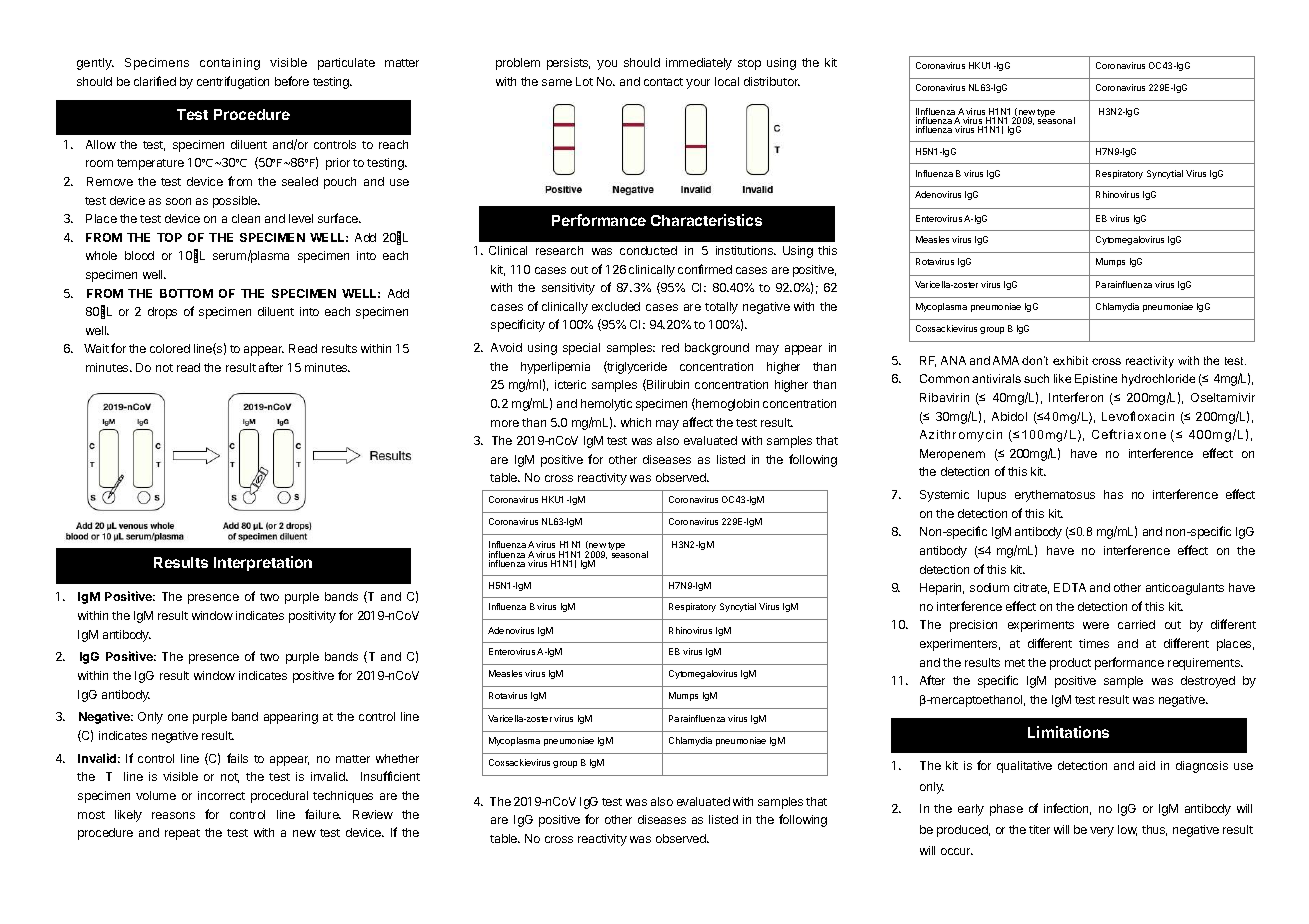  Describe the element at coordinates (746, 250) in the screenshot. I see `institutions` at that location.
